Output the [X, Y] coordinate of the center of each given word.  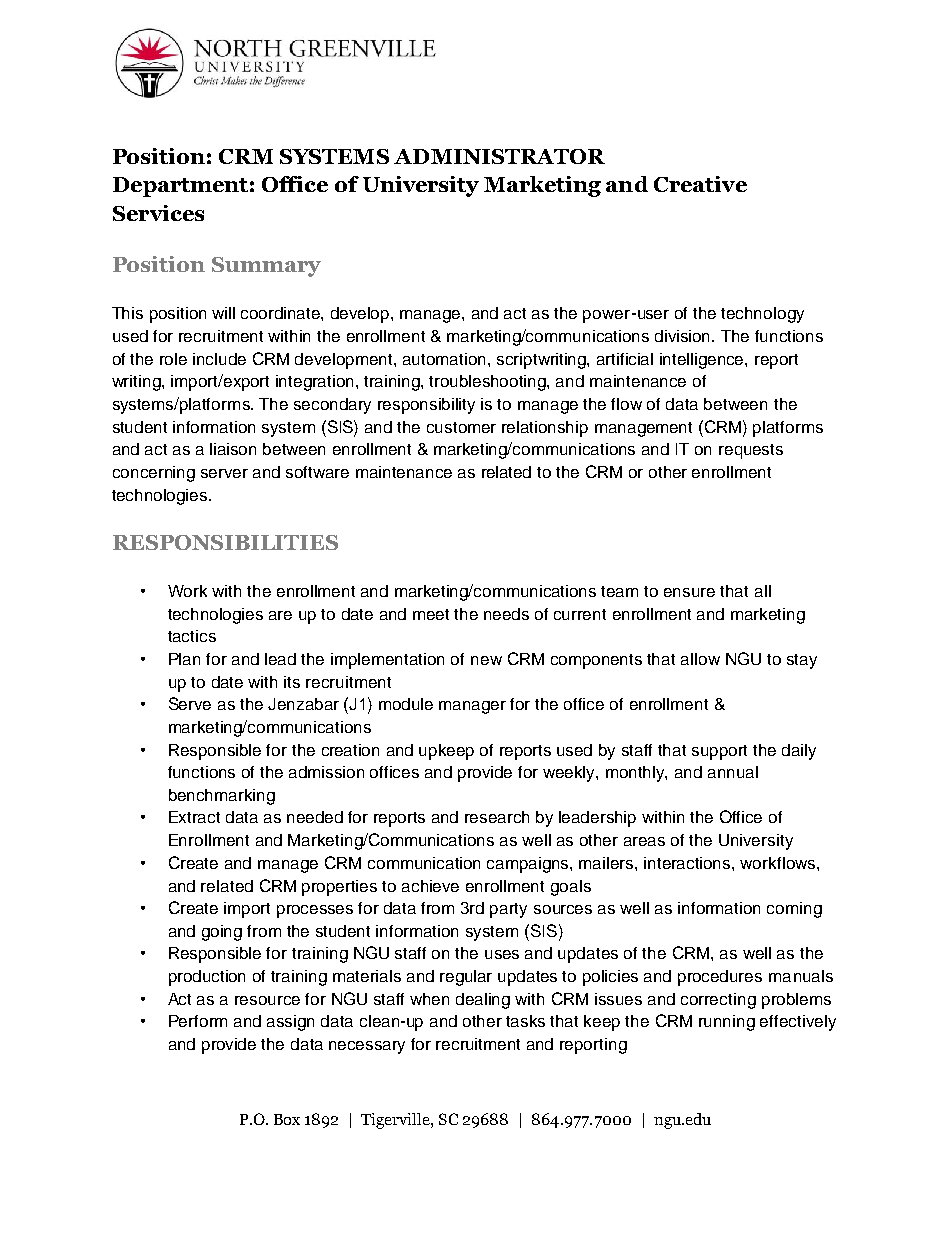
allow [700, 659]
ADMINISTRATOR [499, 156]
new [486, 660]
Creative [700, 184]
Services [158, 213]
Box [287, 1119]
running [727, 1023]
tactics [192, 636]
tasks [525, 1021]
